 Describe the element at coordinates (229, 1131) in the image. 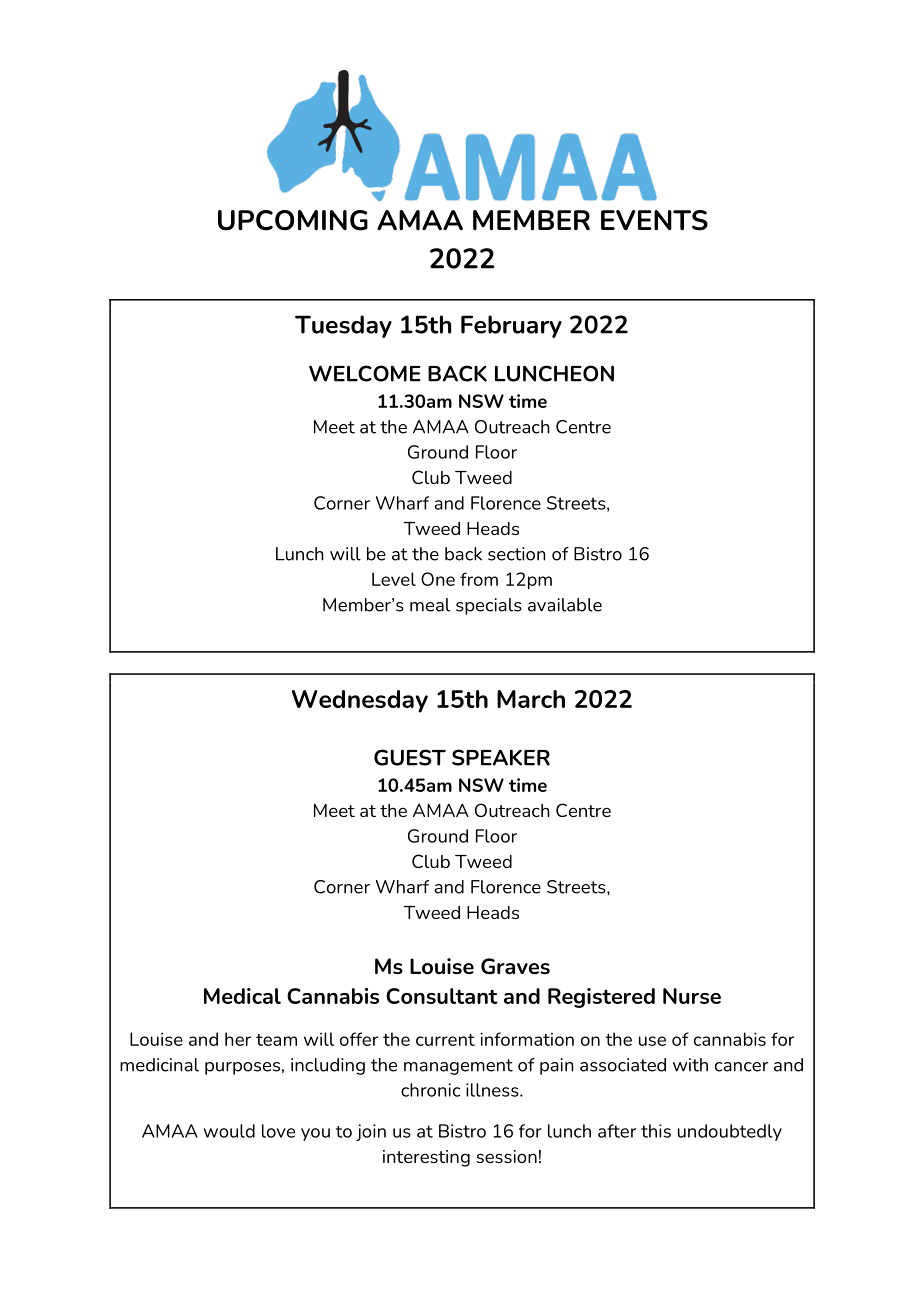

I see `would` at that location.
